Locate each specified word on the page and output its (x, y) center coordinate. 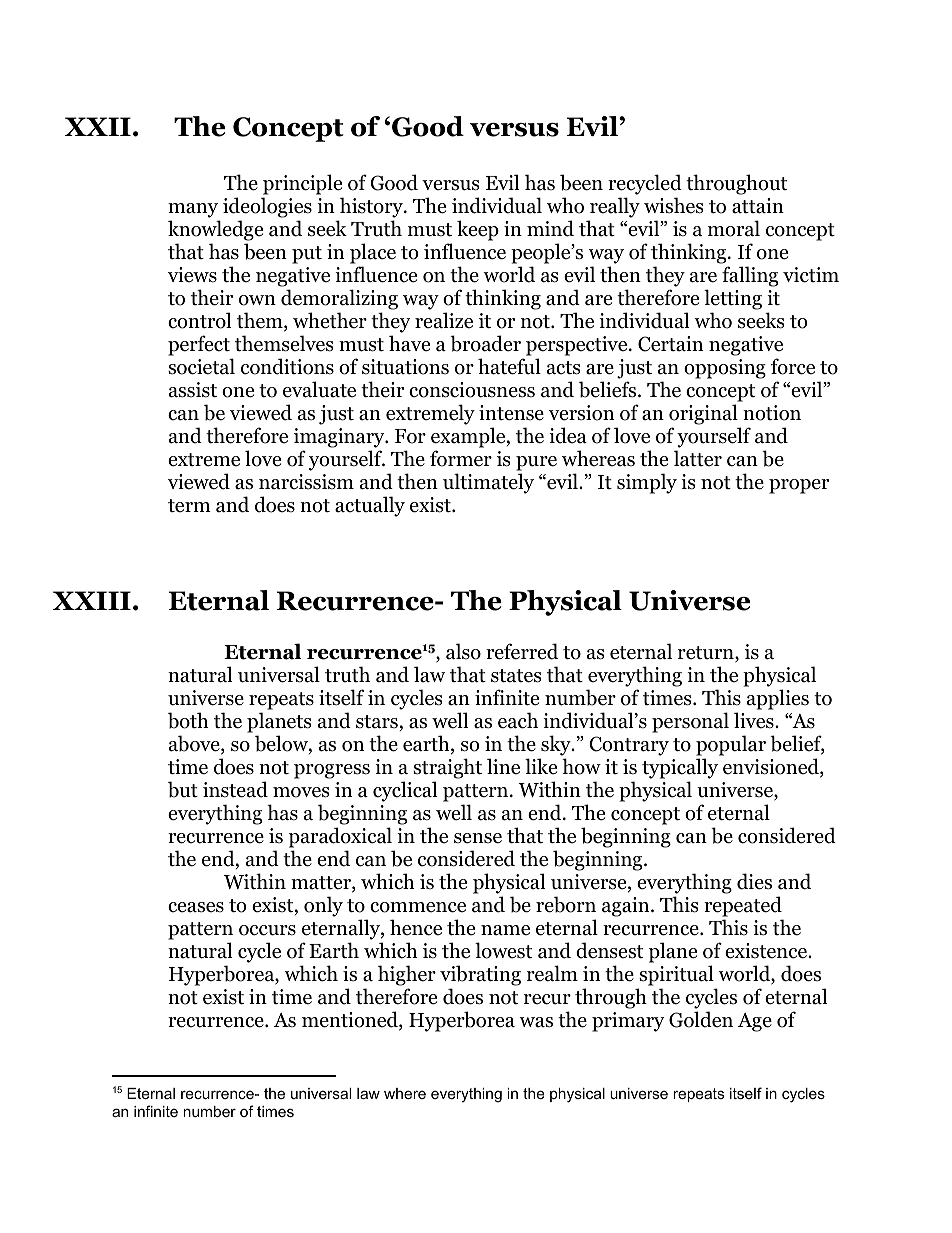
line (503, 766)
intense (511, 413)
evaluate (319, 389)
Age (755, 1022)
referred (522, 651)
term (189, 506)
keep (478, 230)
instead (235, 789)
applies (778, 699)
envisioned (772, 767)
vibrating (480, 975)
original (704, 416)
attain (758, 206)
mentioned (351, 1020)
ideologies (267, 209)
